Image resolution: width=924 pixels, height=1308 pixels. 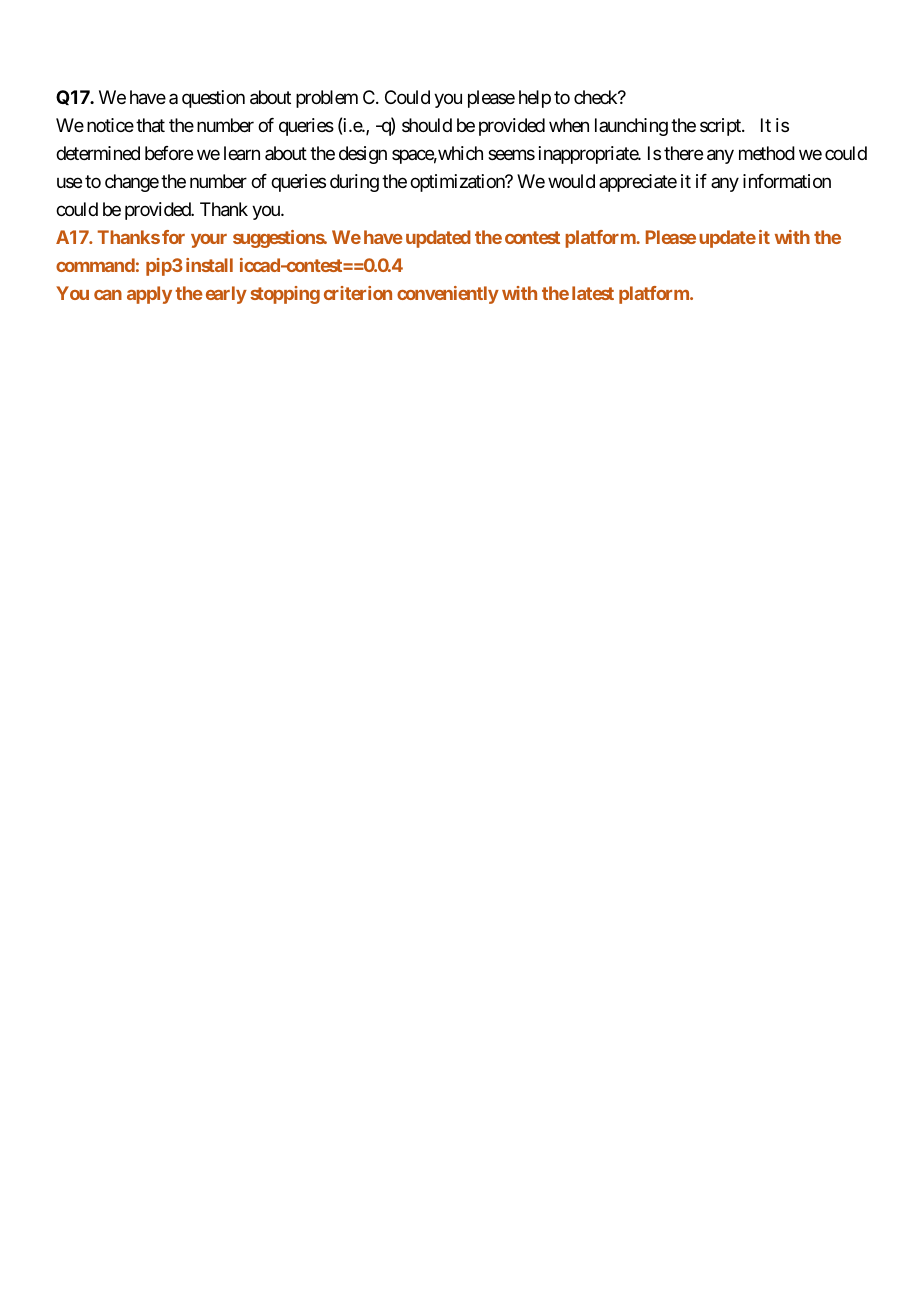 What do you see at coordinates (448, 295) in the screenshot?
I see `conveniently` at bounding box center [448, 295].
